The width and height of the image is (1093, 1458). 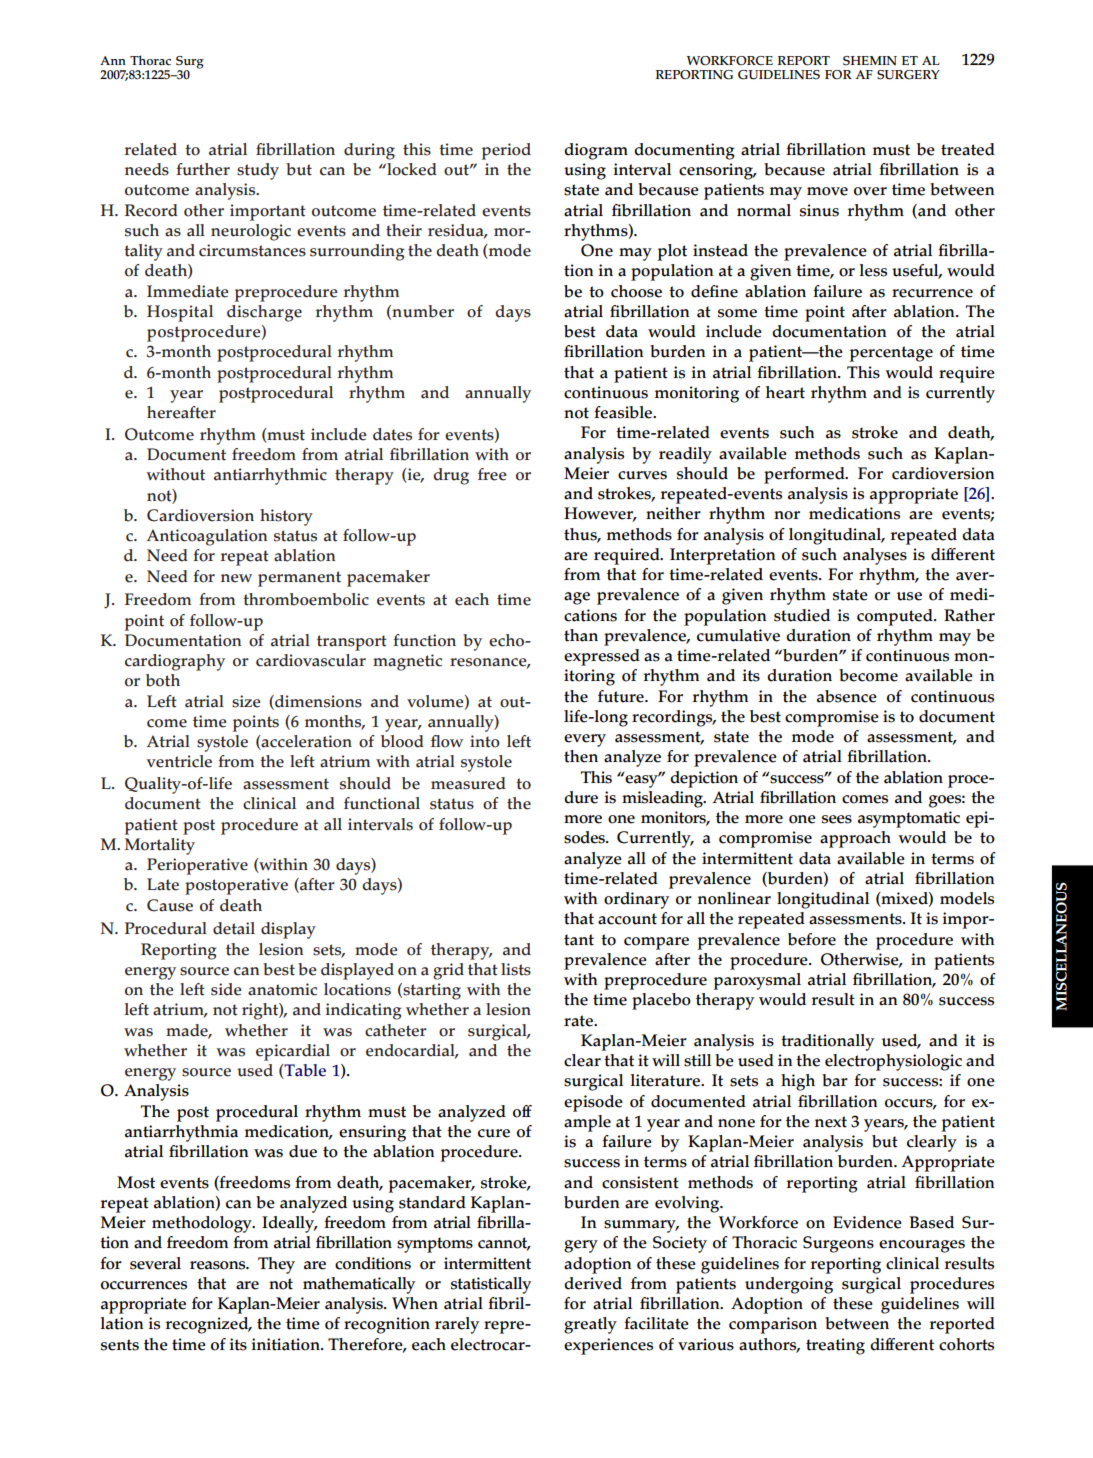 I want to click on discharge, so click(x=264, y=313).
